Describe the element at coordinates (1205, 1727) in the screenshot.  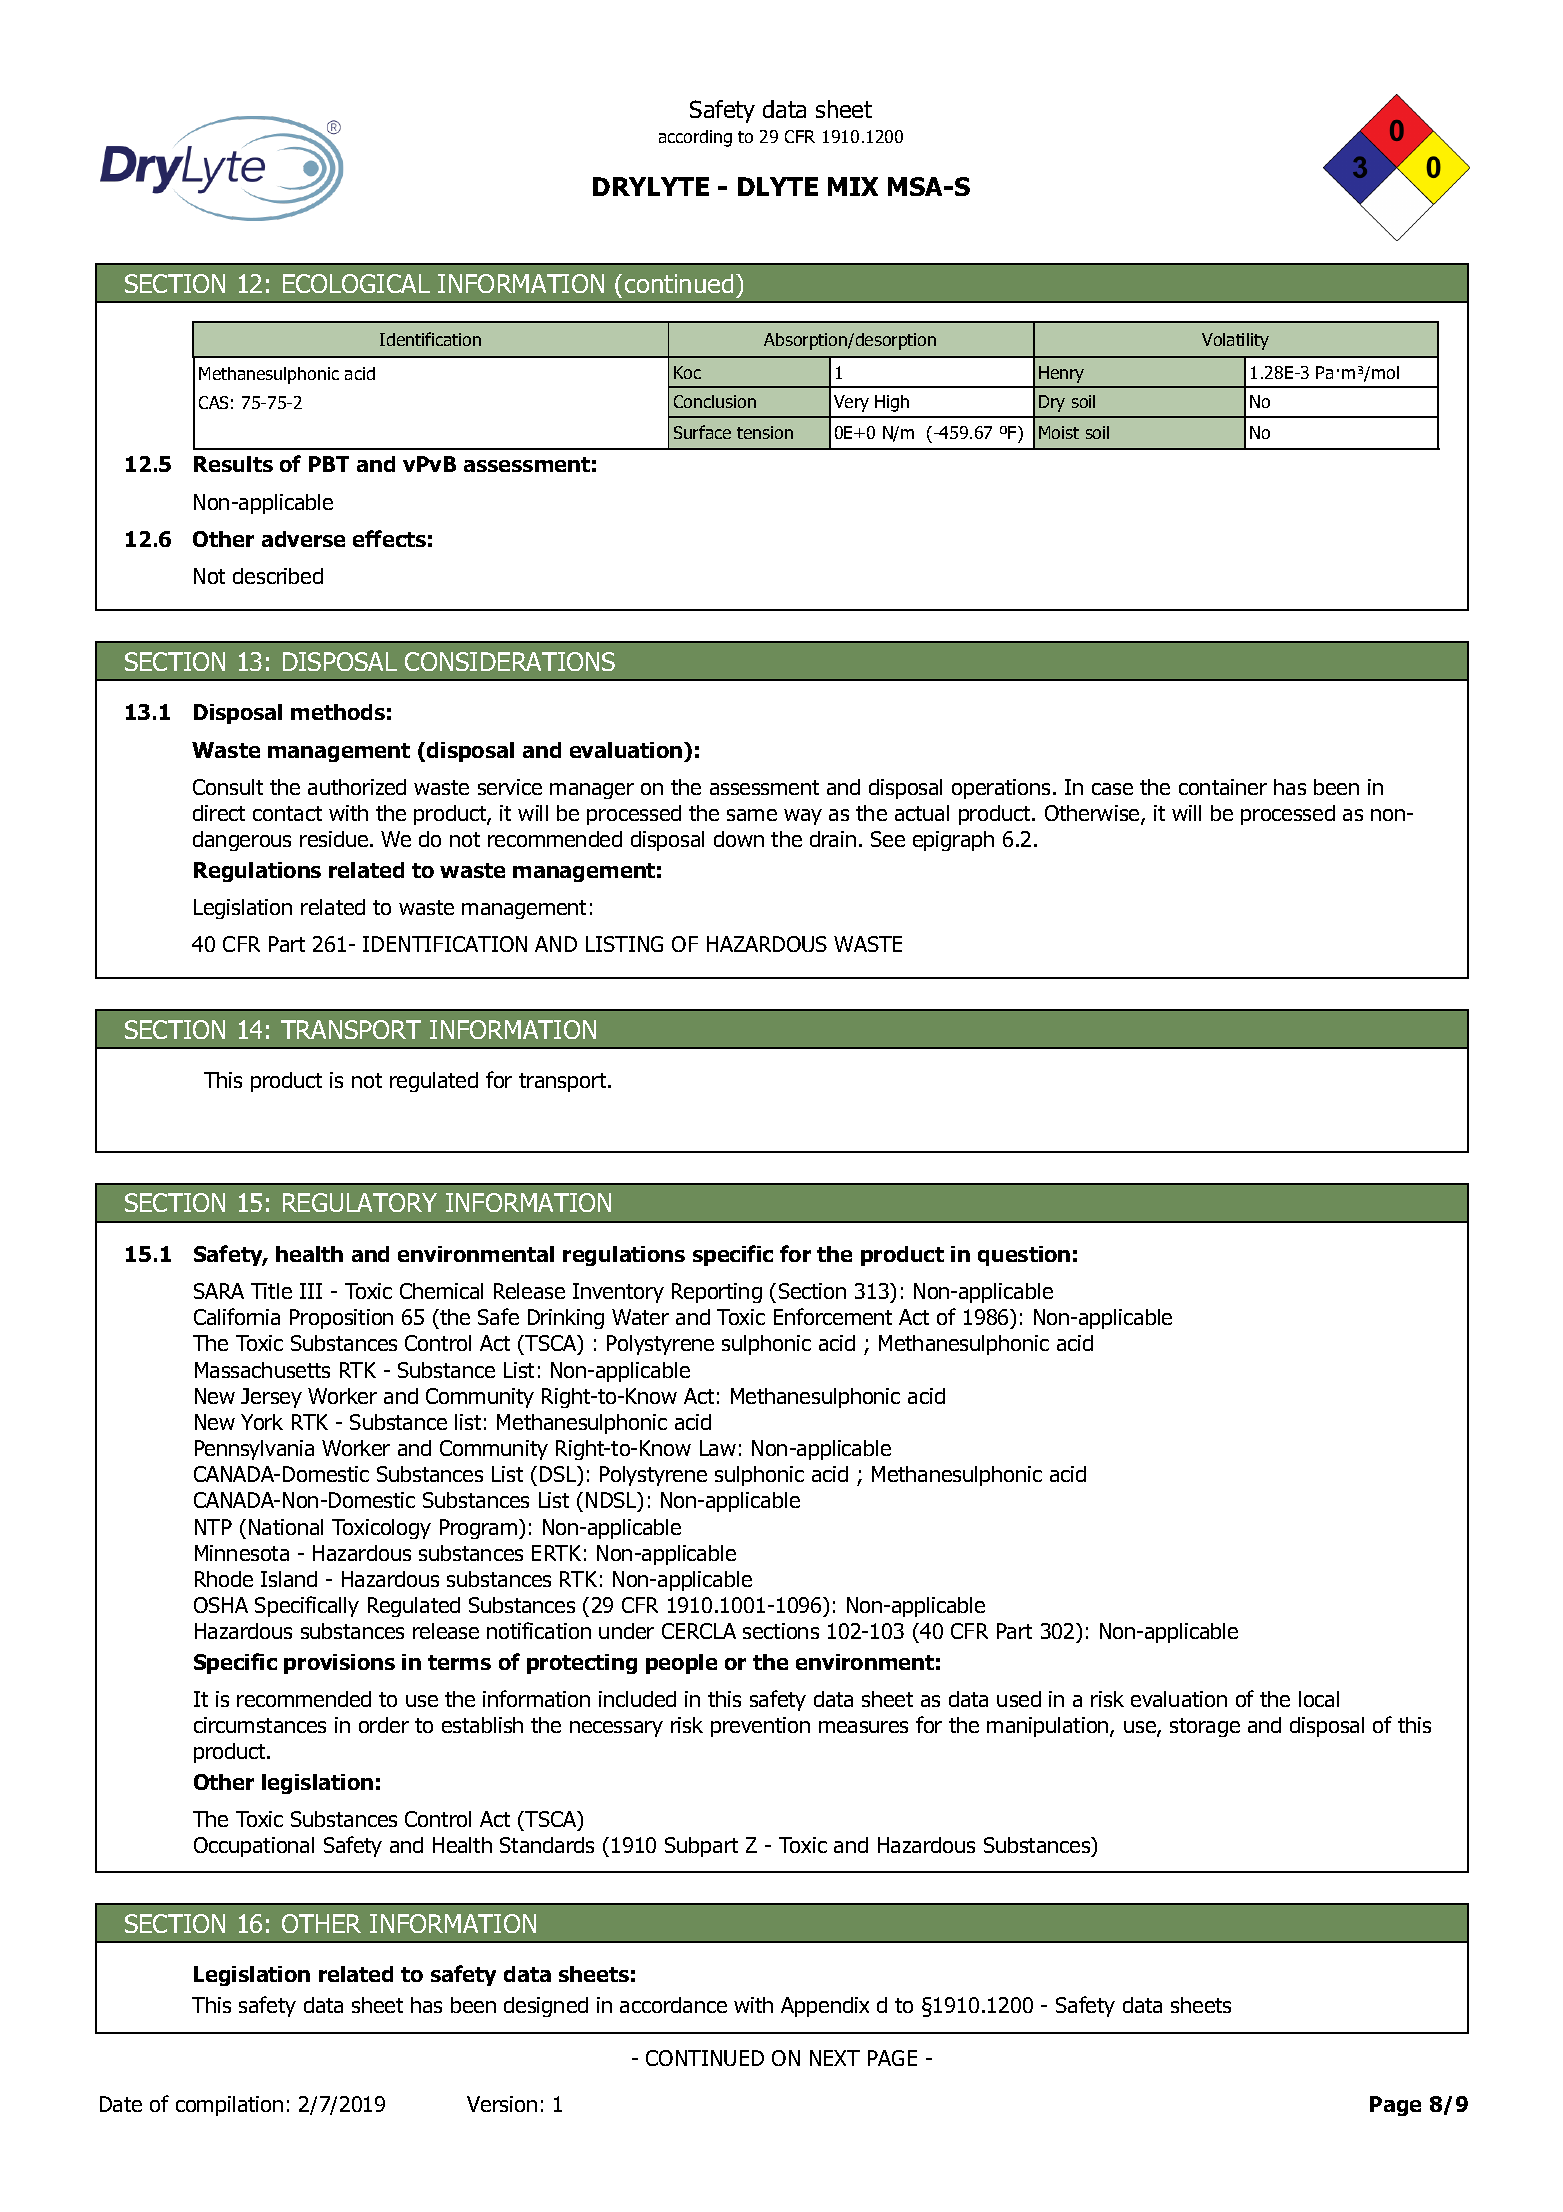
I see `storage` at that location.
